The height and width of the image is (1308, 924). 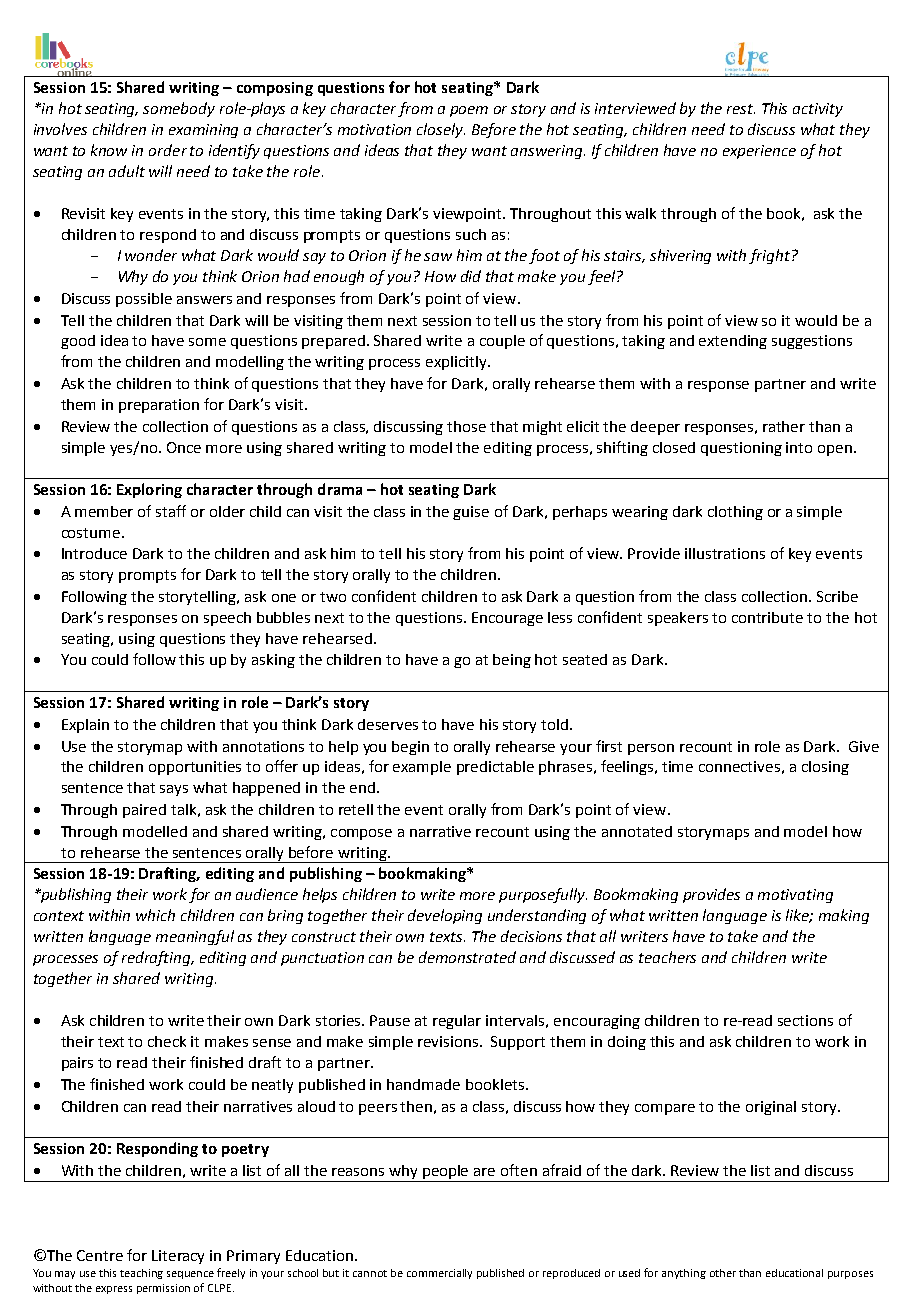 I want to click on being, so click(x=512, y=661).
